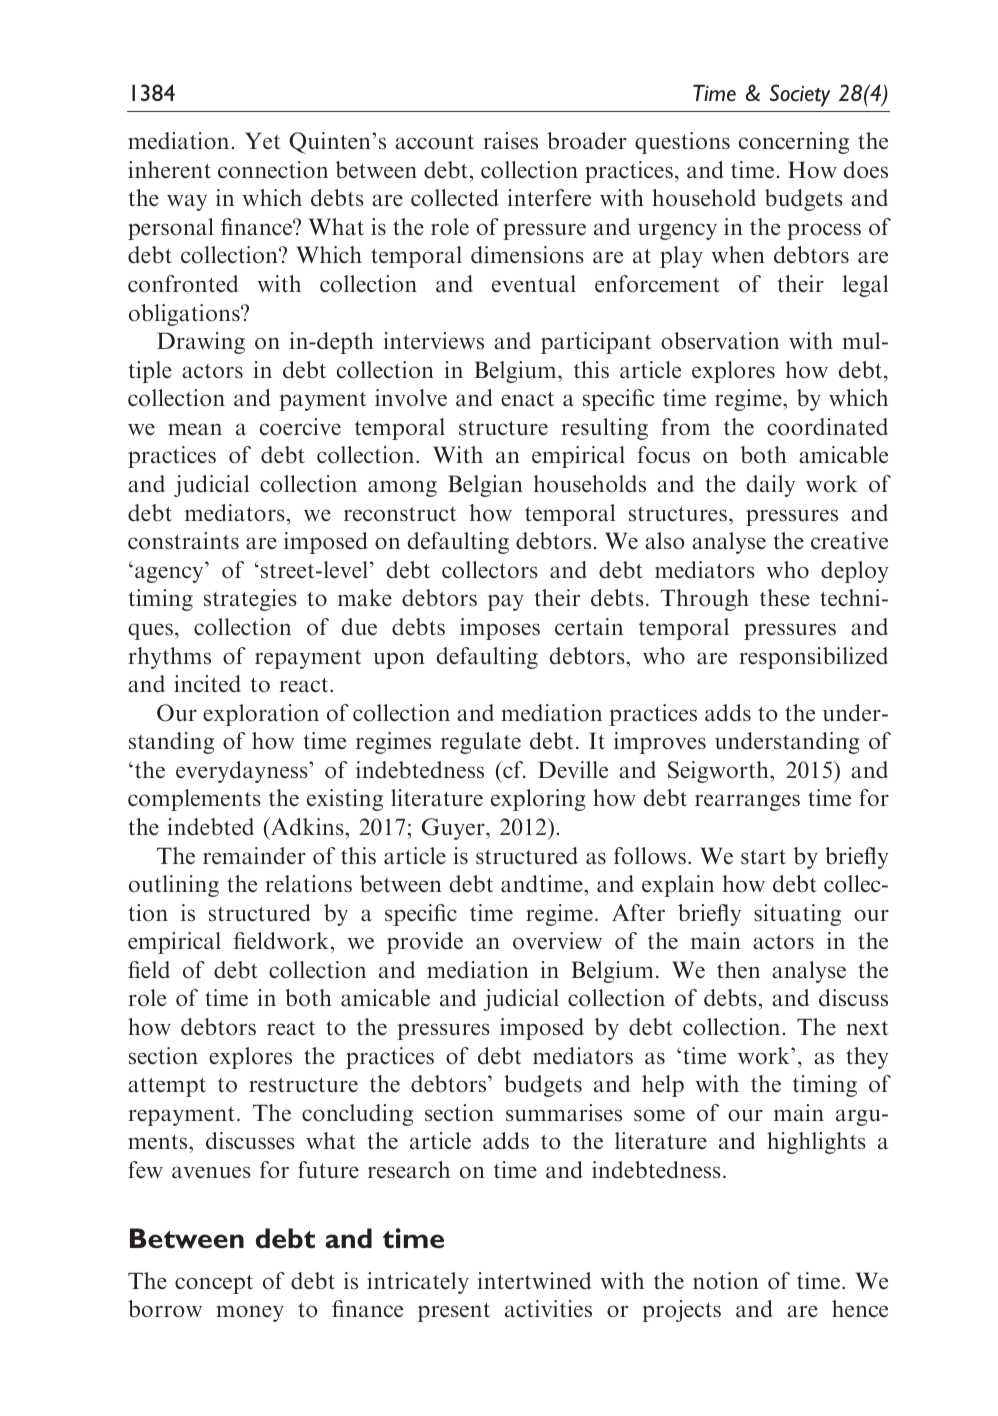  What do you see at coordinates (510, 141) in the page?
I see `raises` at bounding box center [510, 141].
